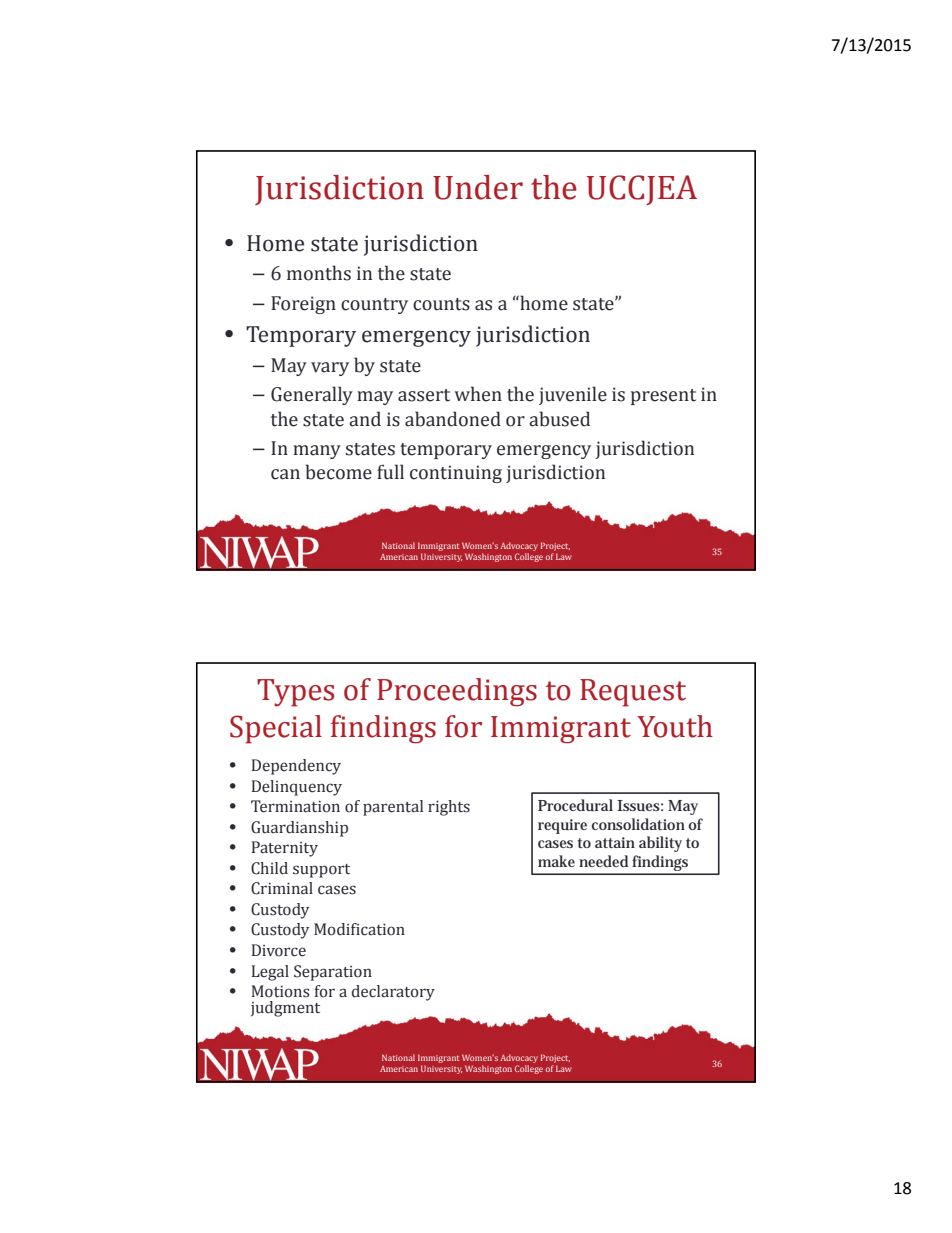 Image resolution: width=952 pixels, height=1233 pixels. I want to click on Separation, so click(333, 973).
